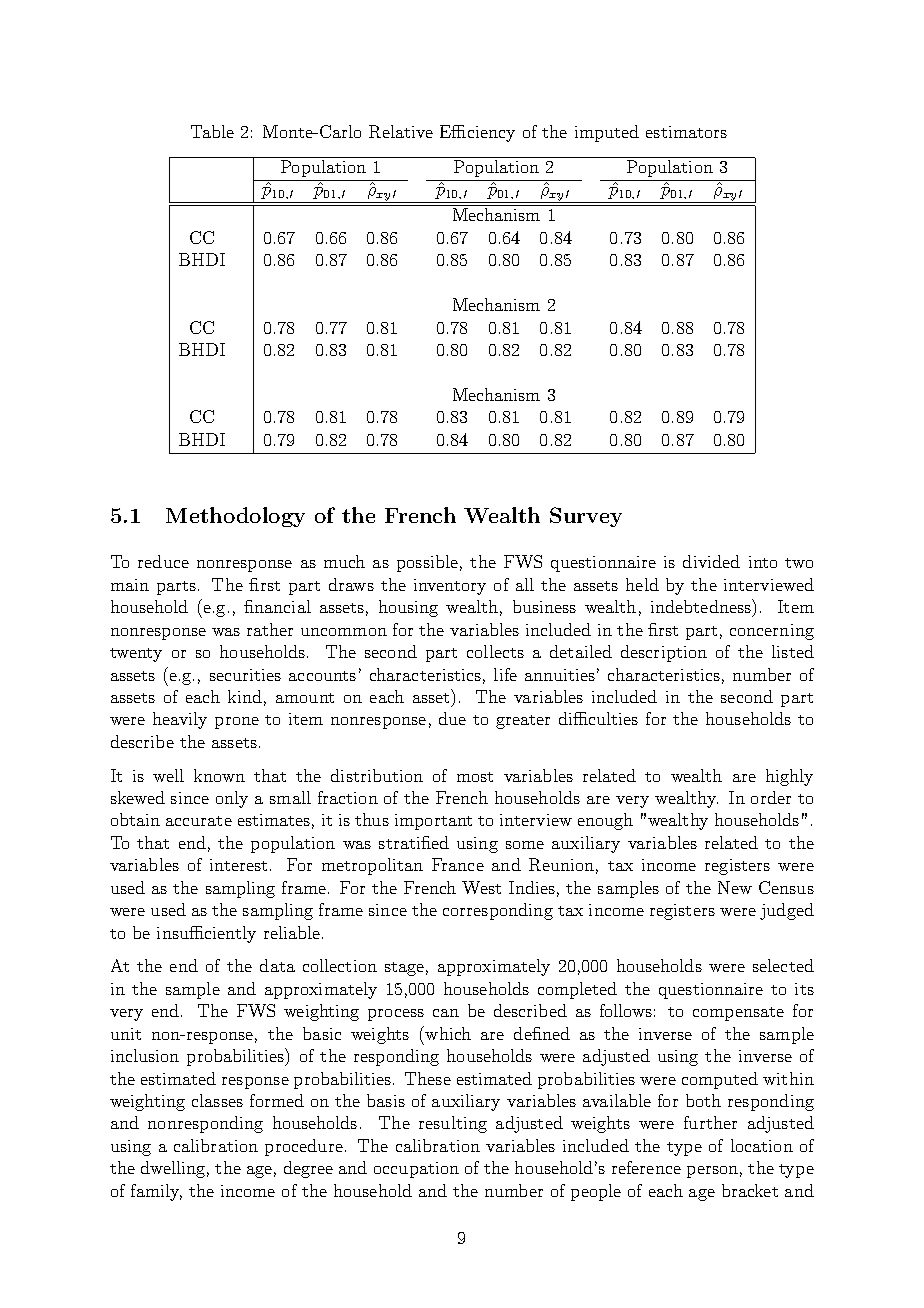 This screenshot has height=1308, width=924. I want to click on family, so click(156, 1192).
